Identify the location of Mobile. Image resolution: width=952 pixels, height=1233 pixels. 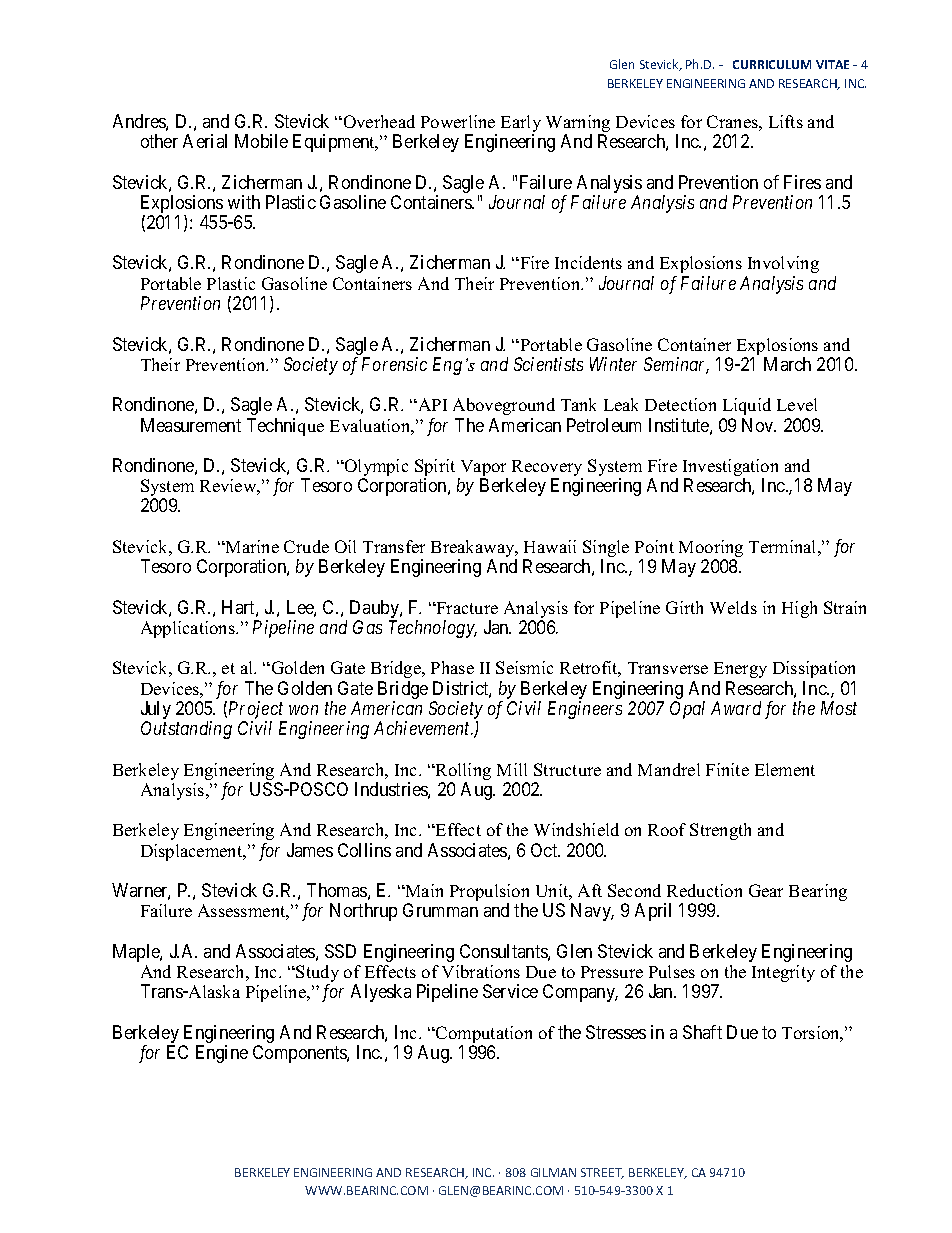
(261, 141).
